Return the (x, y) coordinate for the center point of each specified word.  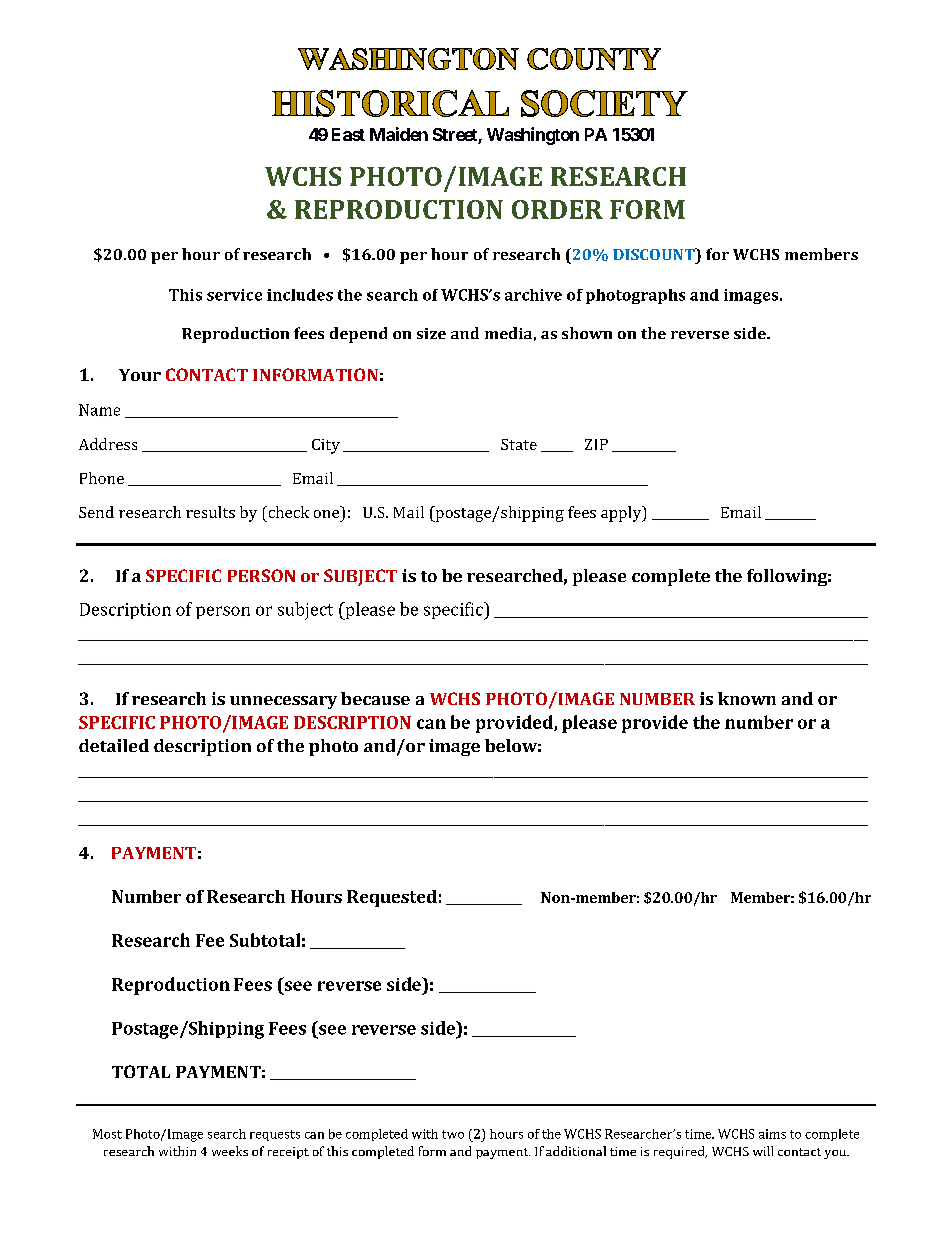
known (747, 698)
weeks (230, 1151)
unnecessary (283, 702)
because (375, 698)
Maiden (399, 134)
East (348, 134)
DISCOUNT (655, 254)
